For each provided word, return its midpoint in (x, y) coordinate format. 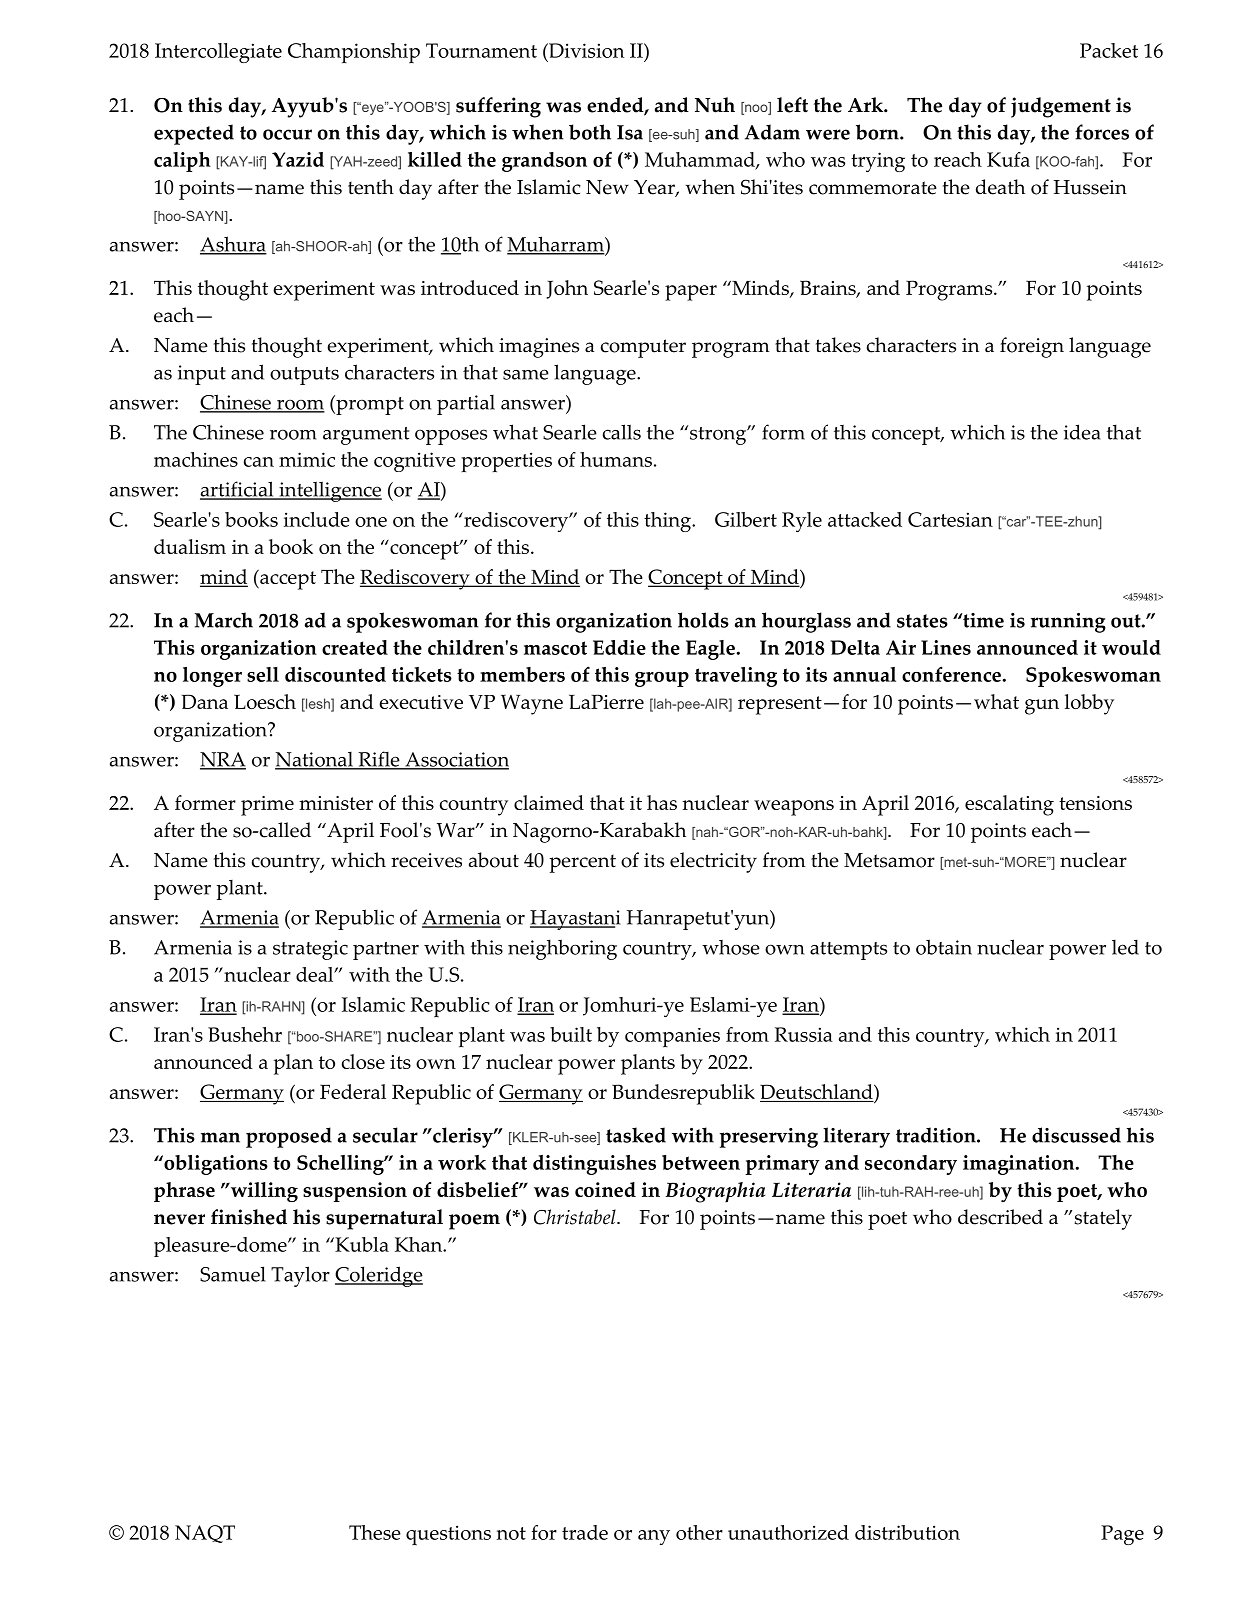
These (375, 1532)
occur (287, 134)
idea (1082, 432)
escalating (1009, 805)
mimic (307, 459)
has (662, 802)
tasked (636, 1135)
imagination (1020, 1165)
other (699, 1532)
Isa (630, 132)
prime (267, 806)
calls (622, 432)
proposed (289, 1137)
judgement (1061, 107)
